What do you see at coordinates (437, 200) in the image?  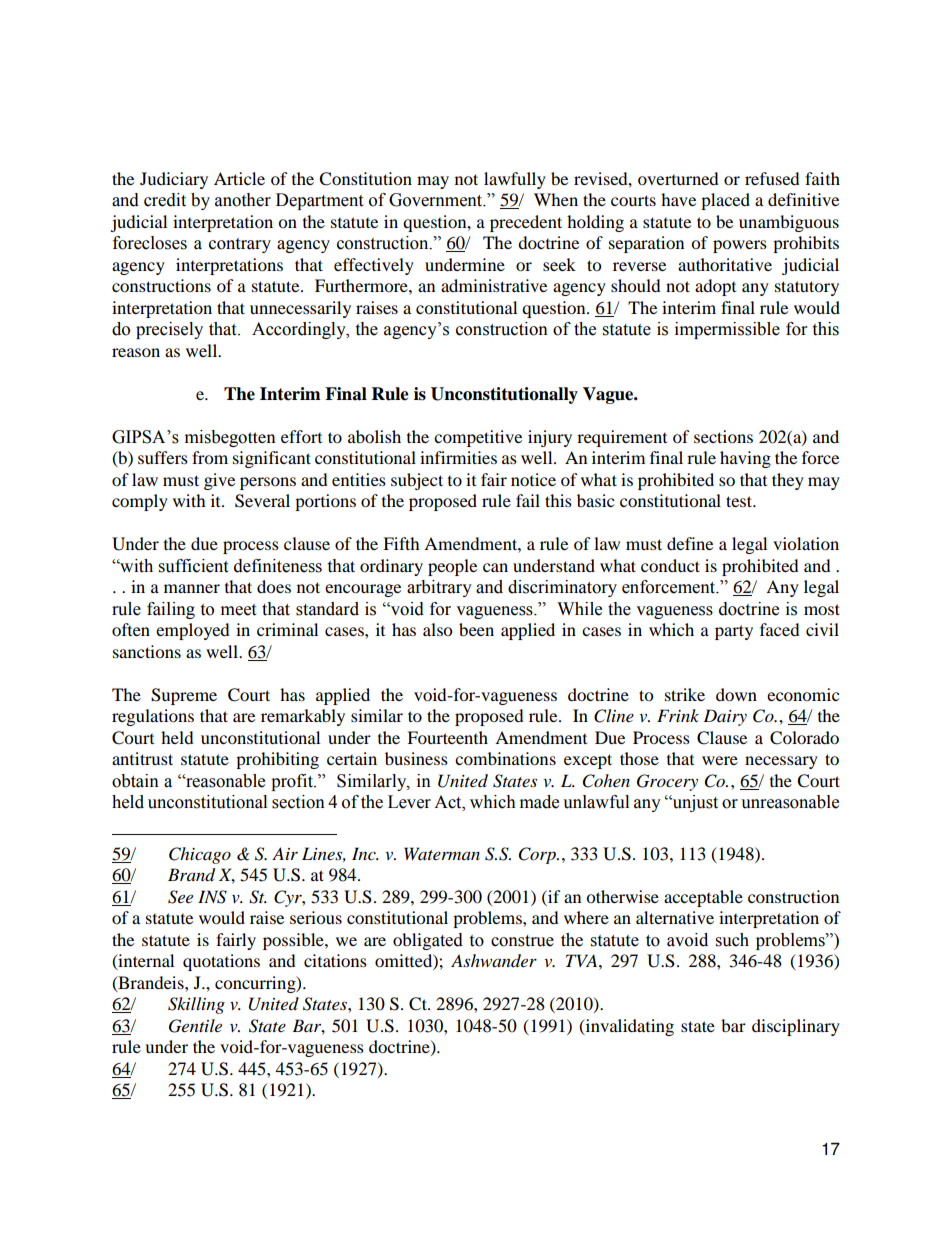 I see `Government` at bounding box center [437, 200].
